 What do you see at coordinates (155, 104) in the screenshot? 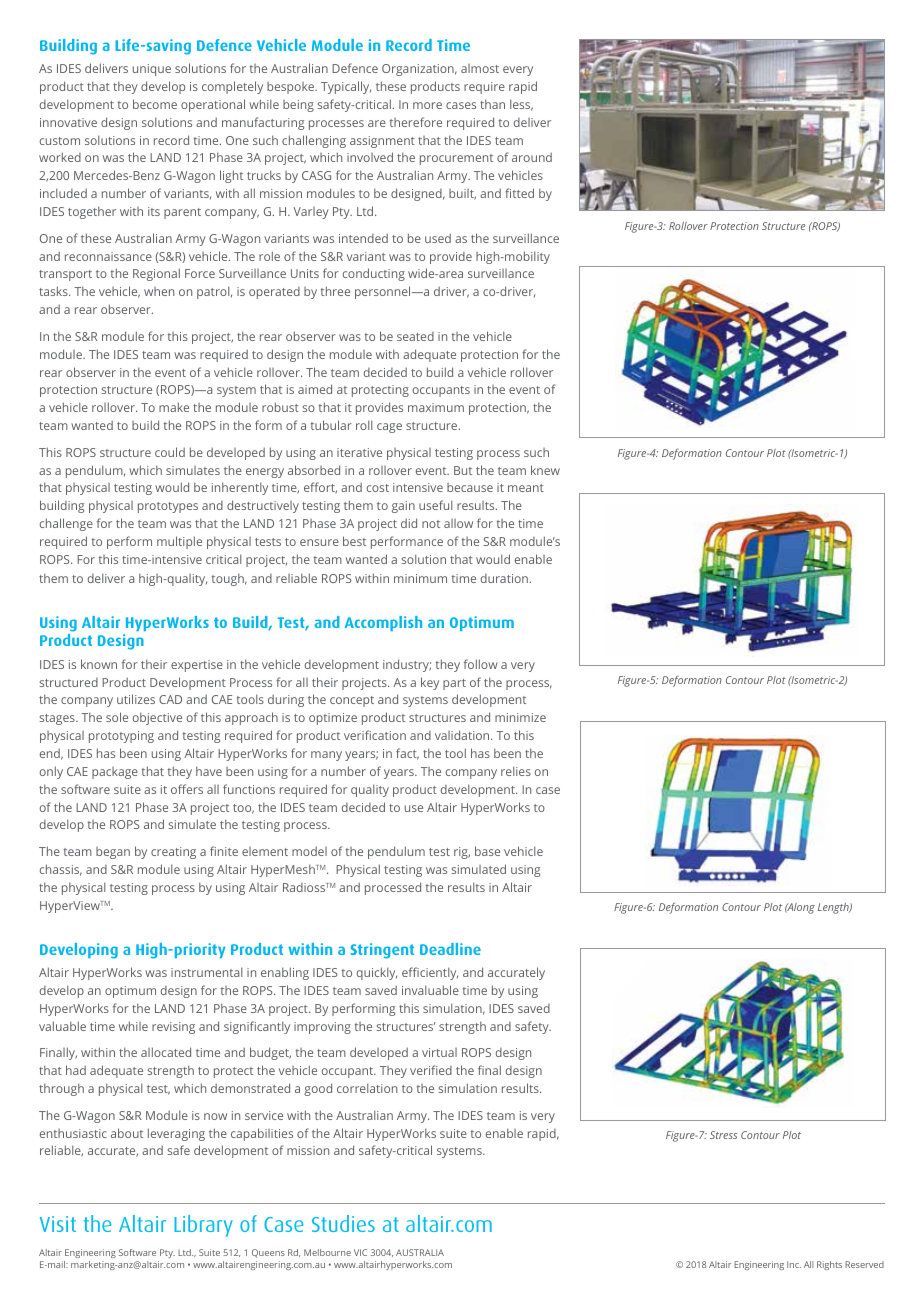
I see `become` at bounding box center [155, 104].
